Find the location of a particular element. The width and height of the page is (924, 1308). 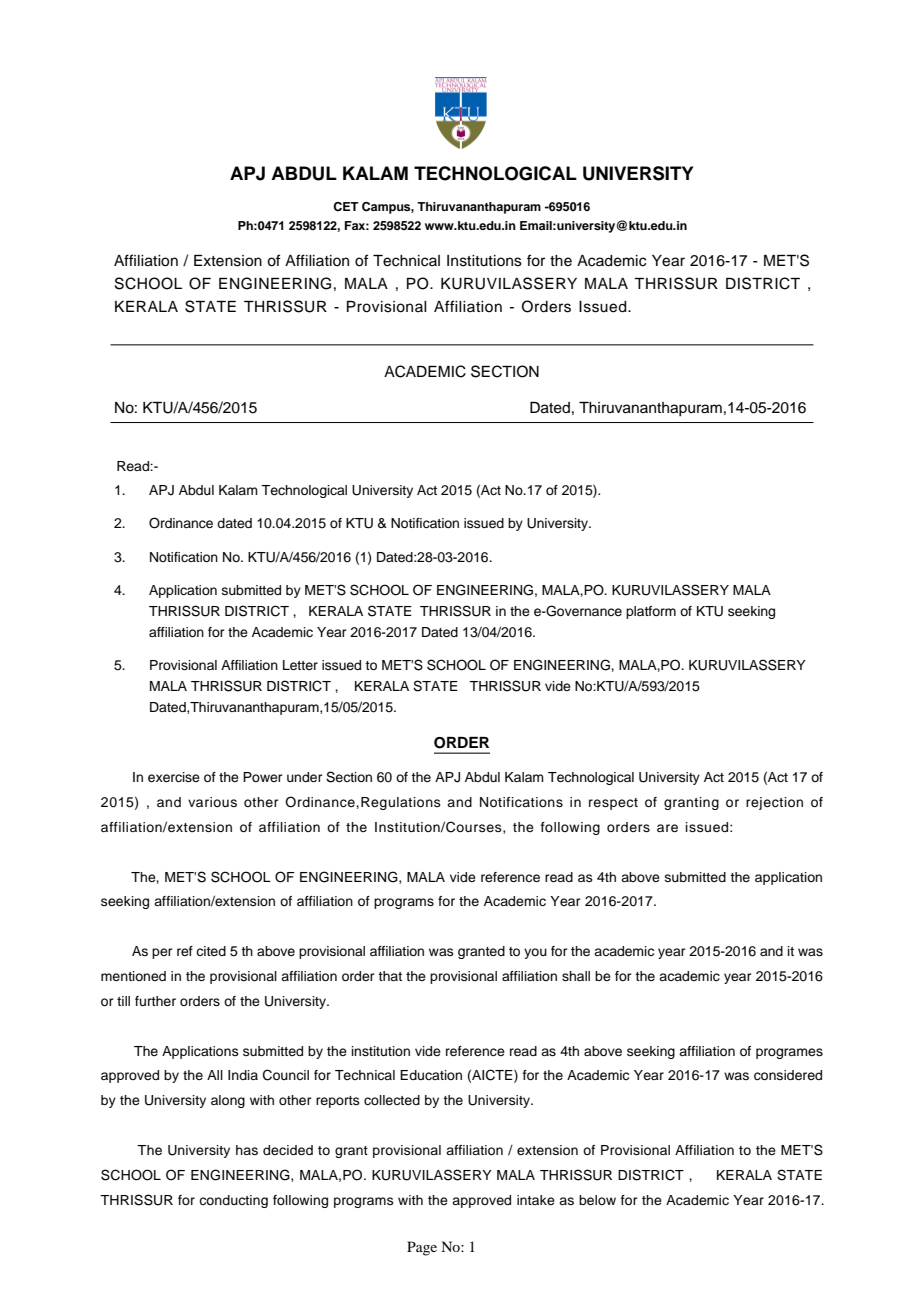

under is located at coordinates (305, 777).
